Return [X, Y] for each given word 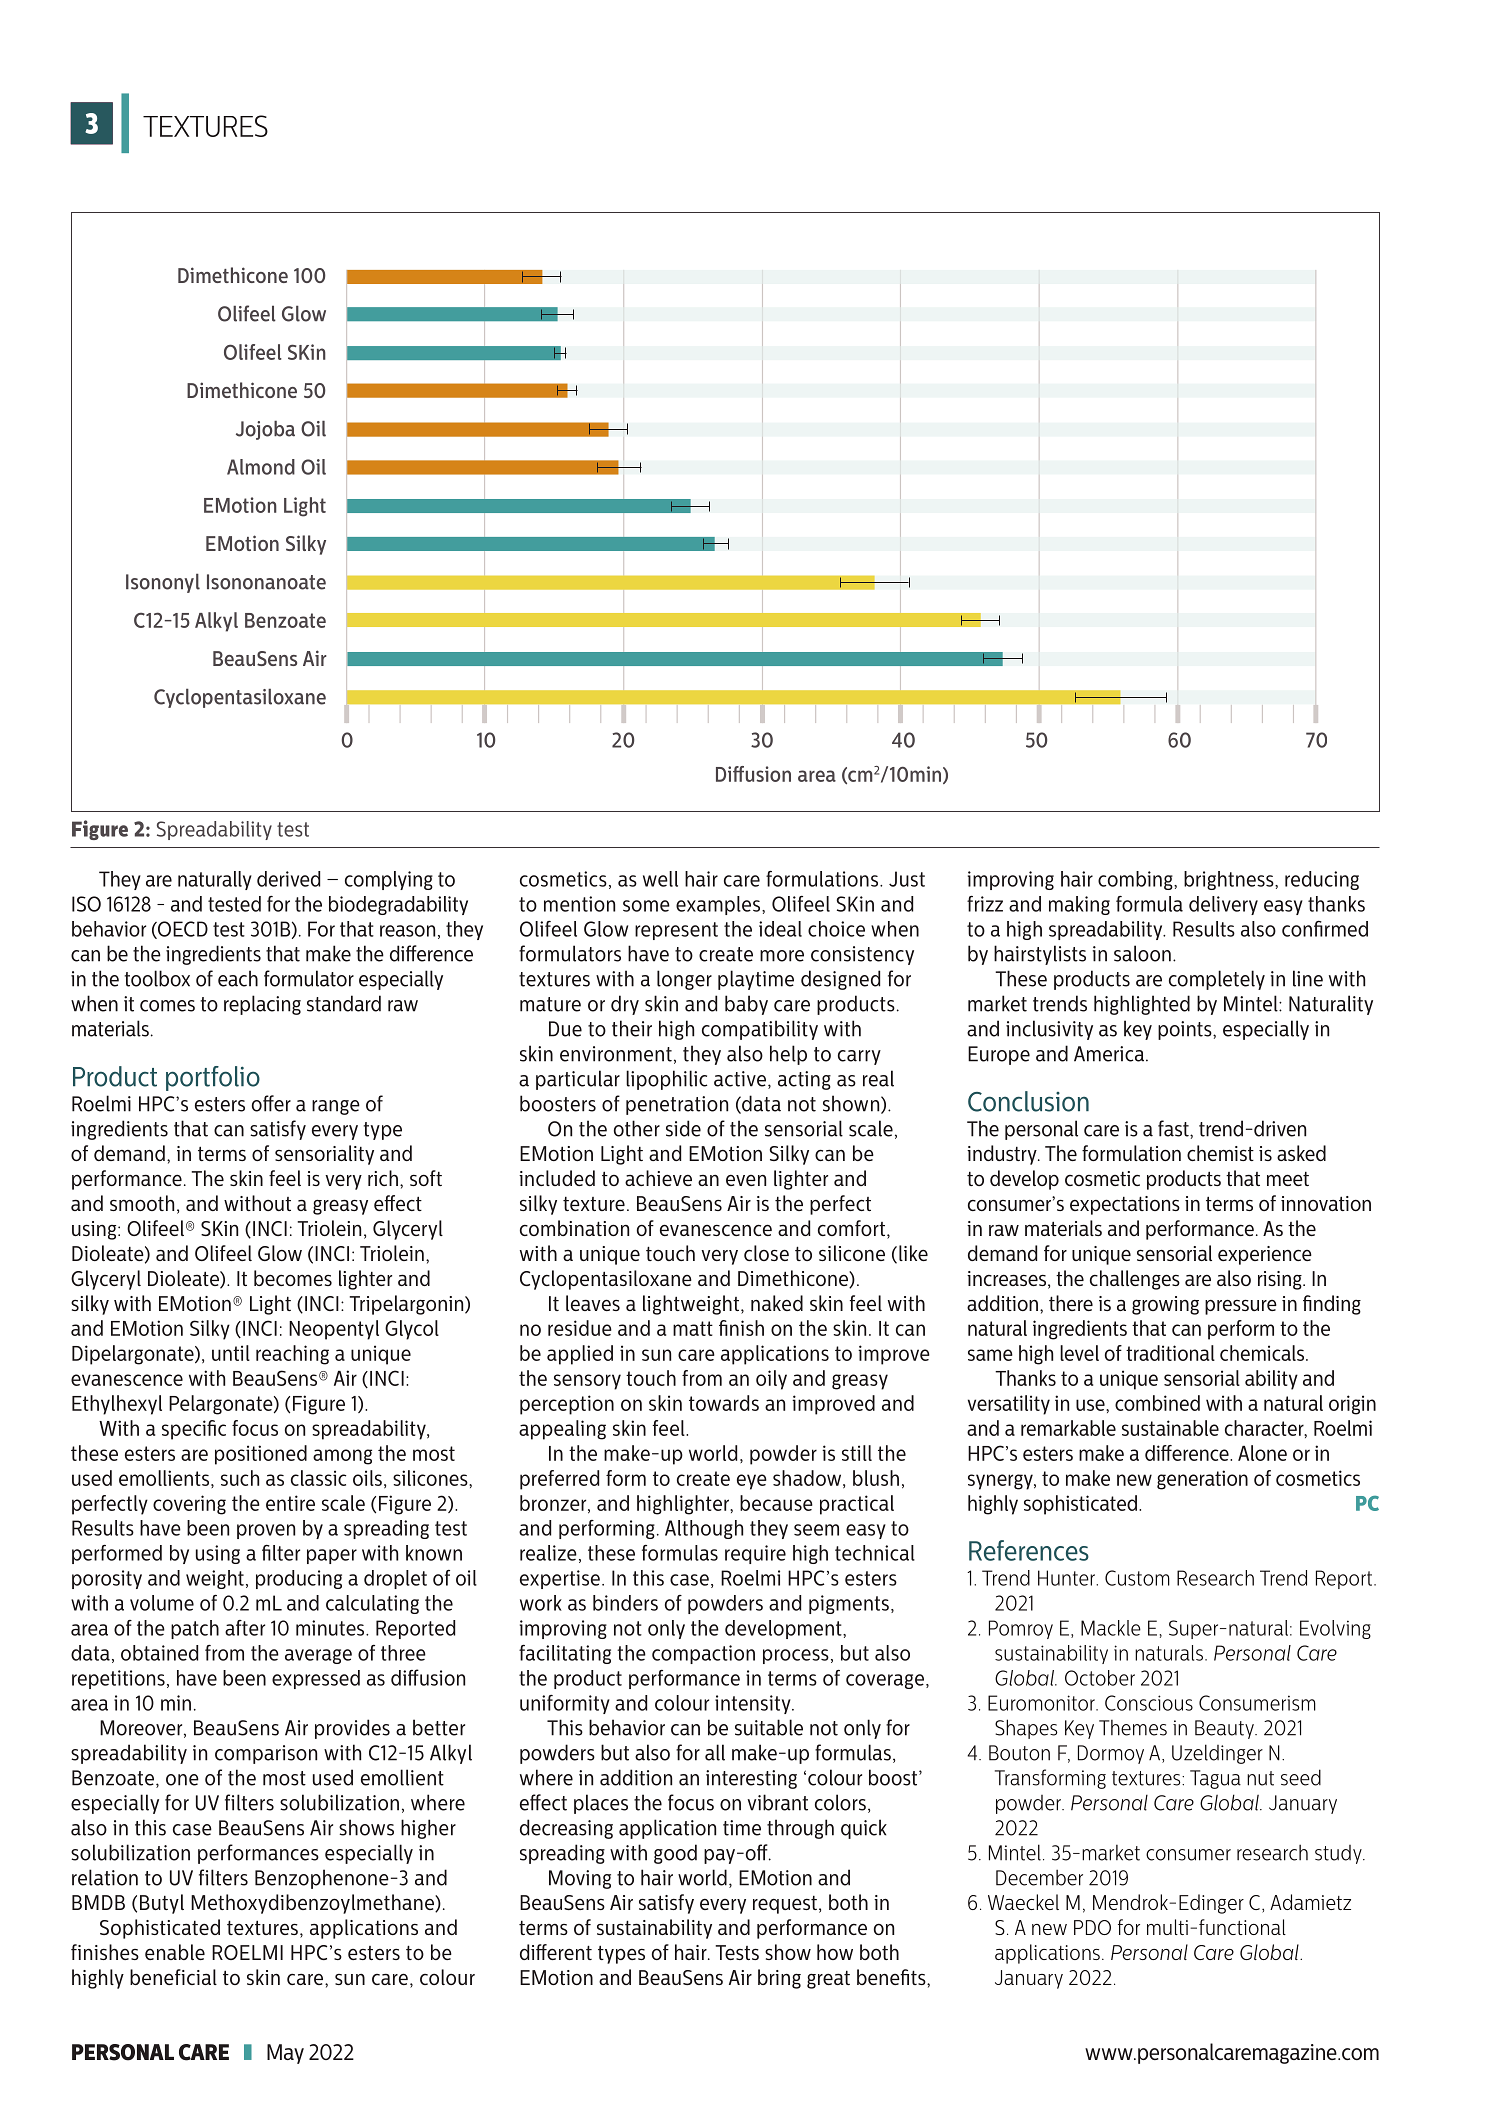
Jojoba [265, 430]
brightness [1230, 880]
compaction [703, 1654]
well [660, 879]
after [245, 1628]
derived [288, 879]
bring [779, 1979]
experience [1265, 1255]
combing [1136, 880]
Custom [1137, 1578]
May [285, 2054]
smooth [142, 1203]
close [766, 1253]
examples [719, 905]
